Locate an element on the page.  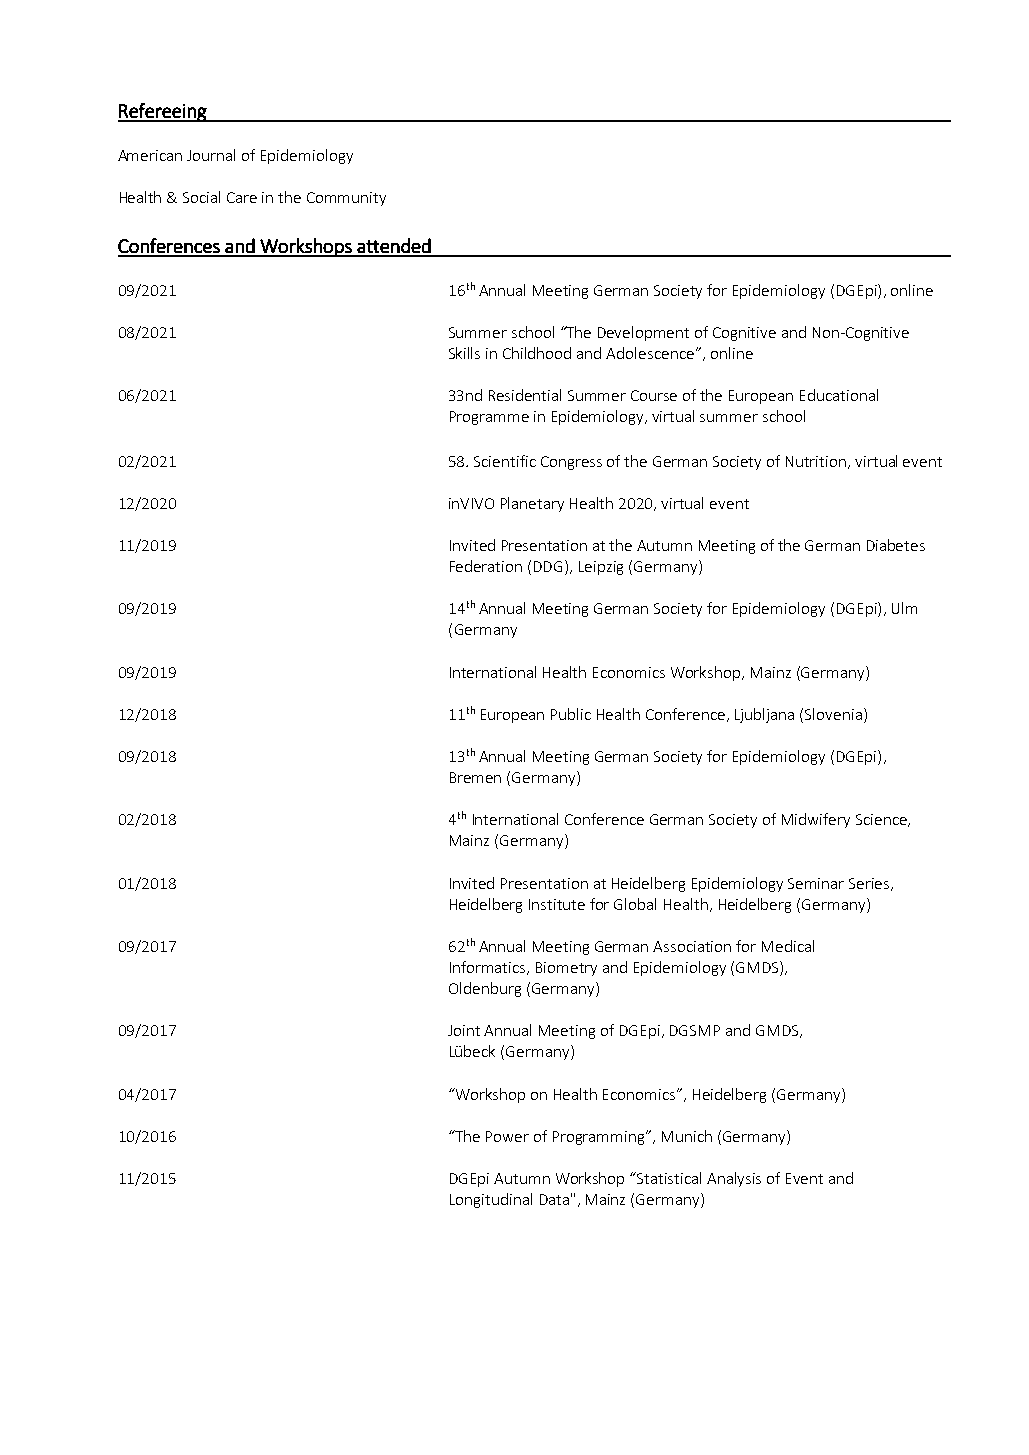
Bremen is located at coordinates (475, 777).
